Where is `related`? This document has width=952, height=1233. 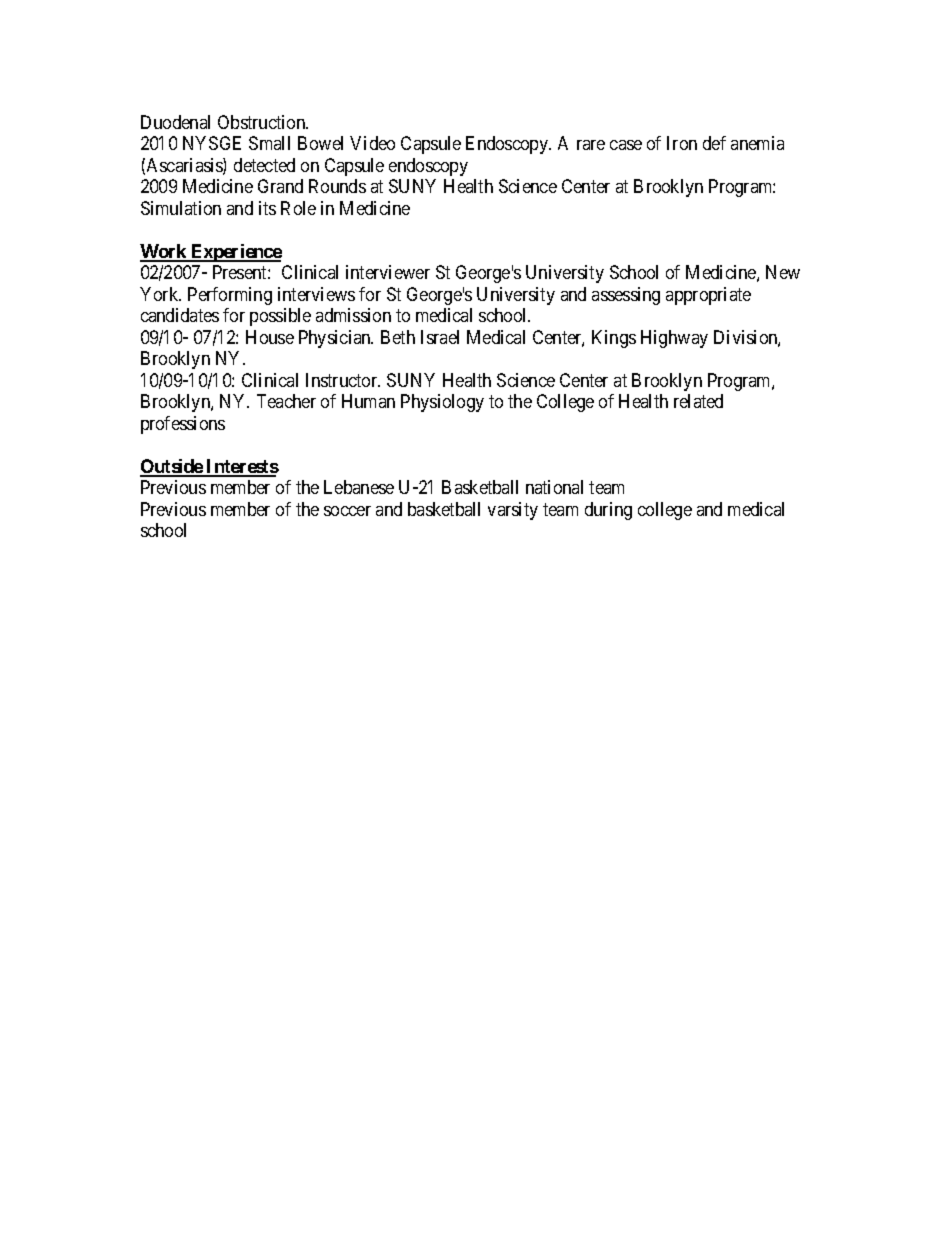
related is located at coordinates (698, 401).
